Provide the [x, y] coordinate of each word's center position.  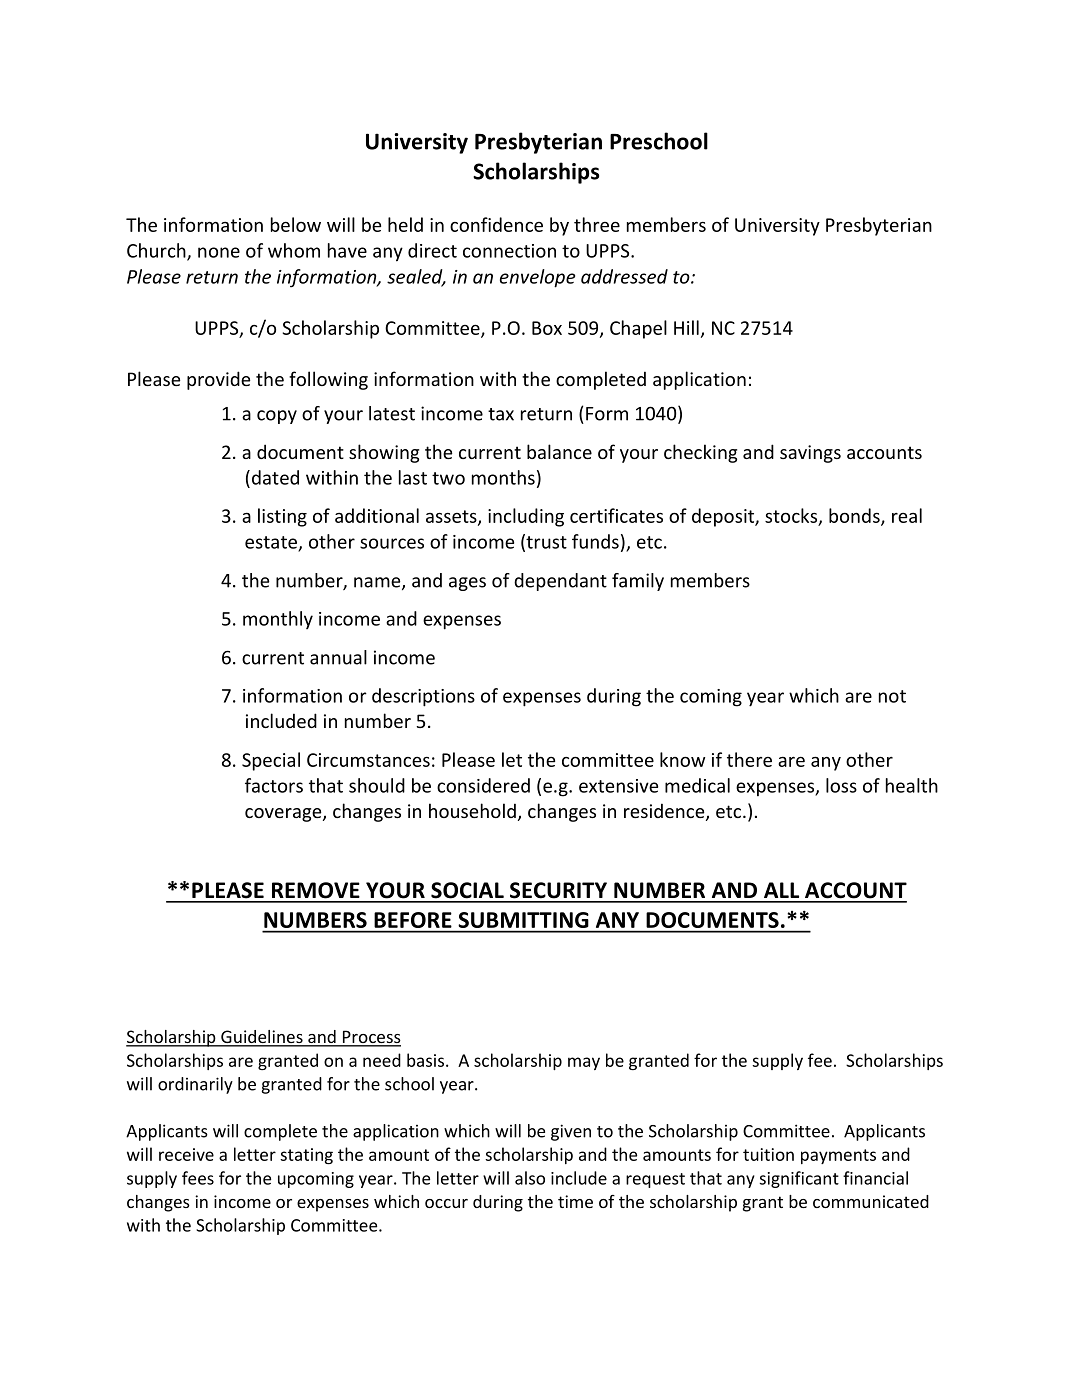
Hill [686, 327]
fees [198, 1178]
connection [509, 251]
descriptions [423, 697]
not [892, 696]
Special [271, 761]
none [219, 252]
